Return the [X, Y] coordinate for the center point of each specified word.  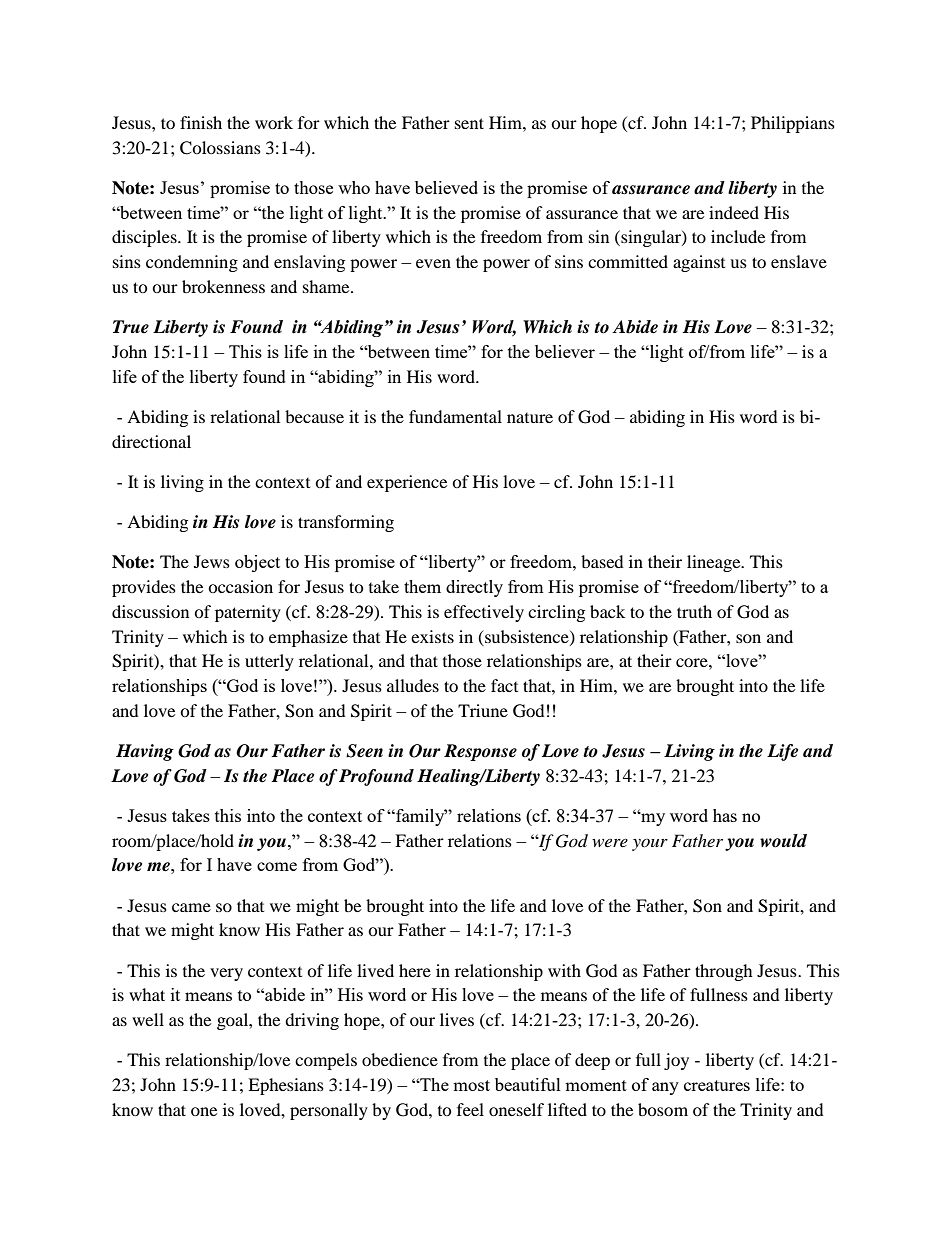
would [783, 841]
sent [469, 123]
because [314, 416]
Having [145, 752]
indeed [734, 212]
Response [480, 752]
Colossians [220, 148]
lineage [715, 563]
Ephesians [286, 1086]
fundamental [455, 416]
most [471, 1085]
